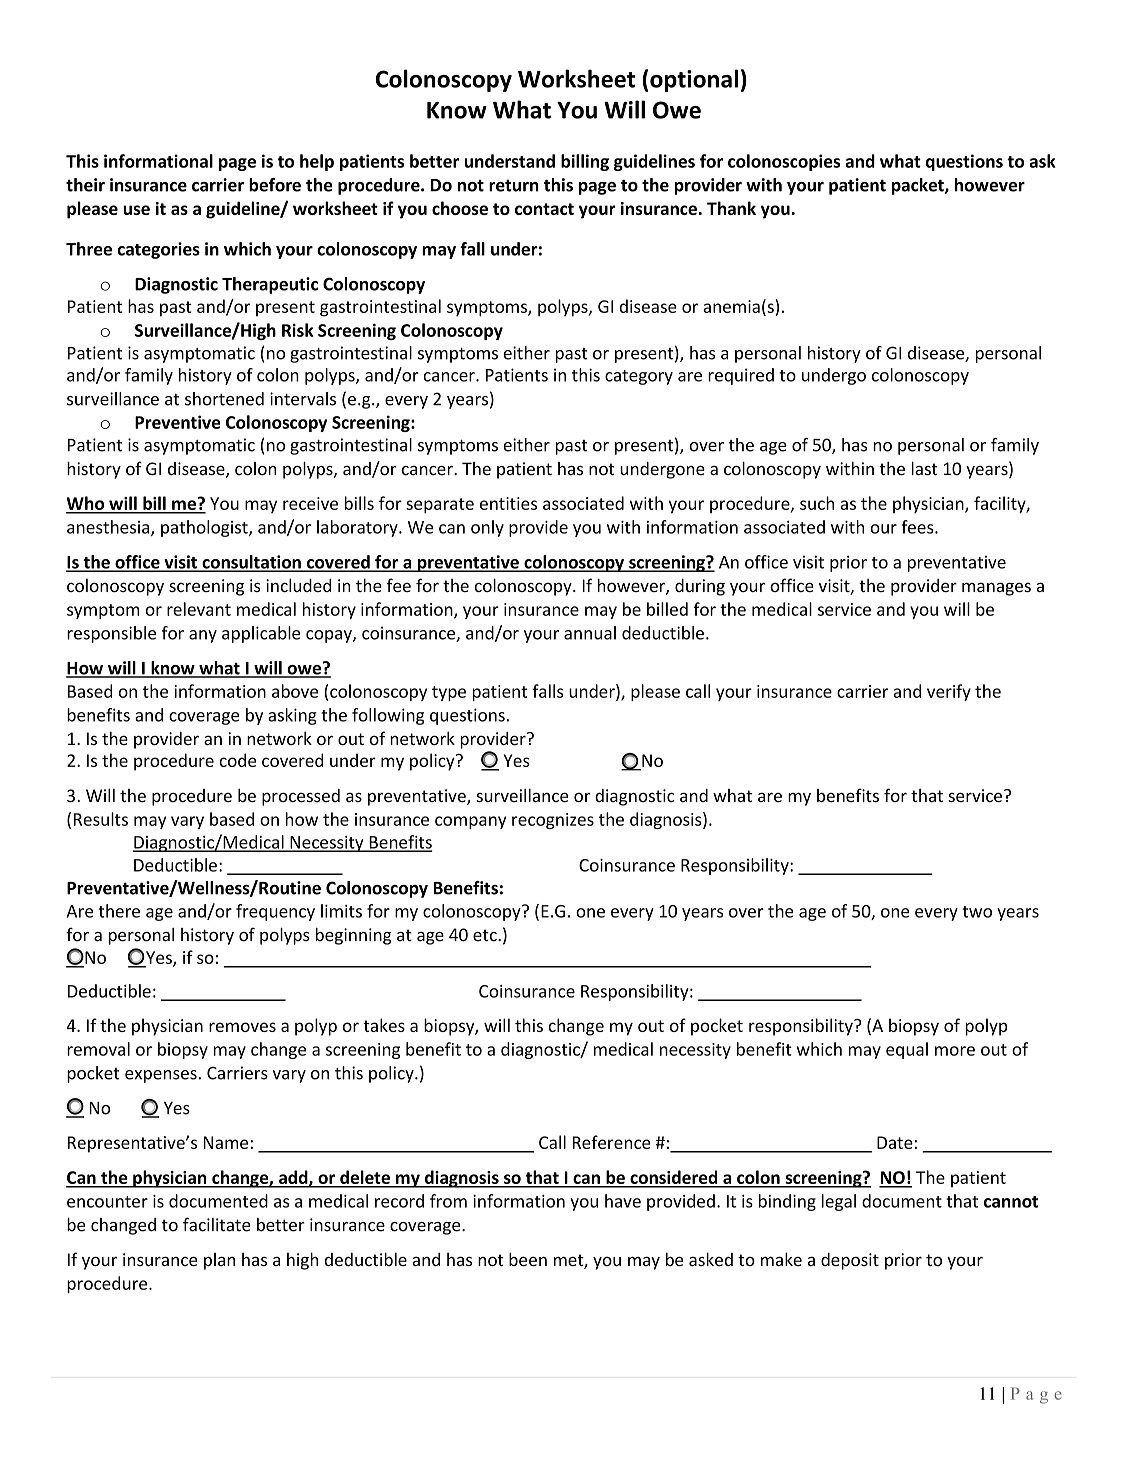 This document has width=1127, height=1459. Describe the element at coordinates (919, 186) in the document. I see `packet` at that location.
